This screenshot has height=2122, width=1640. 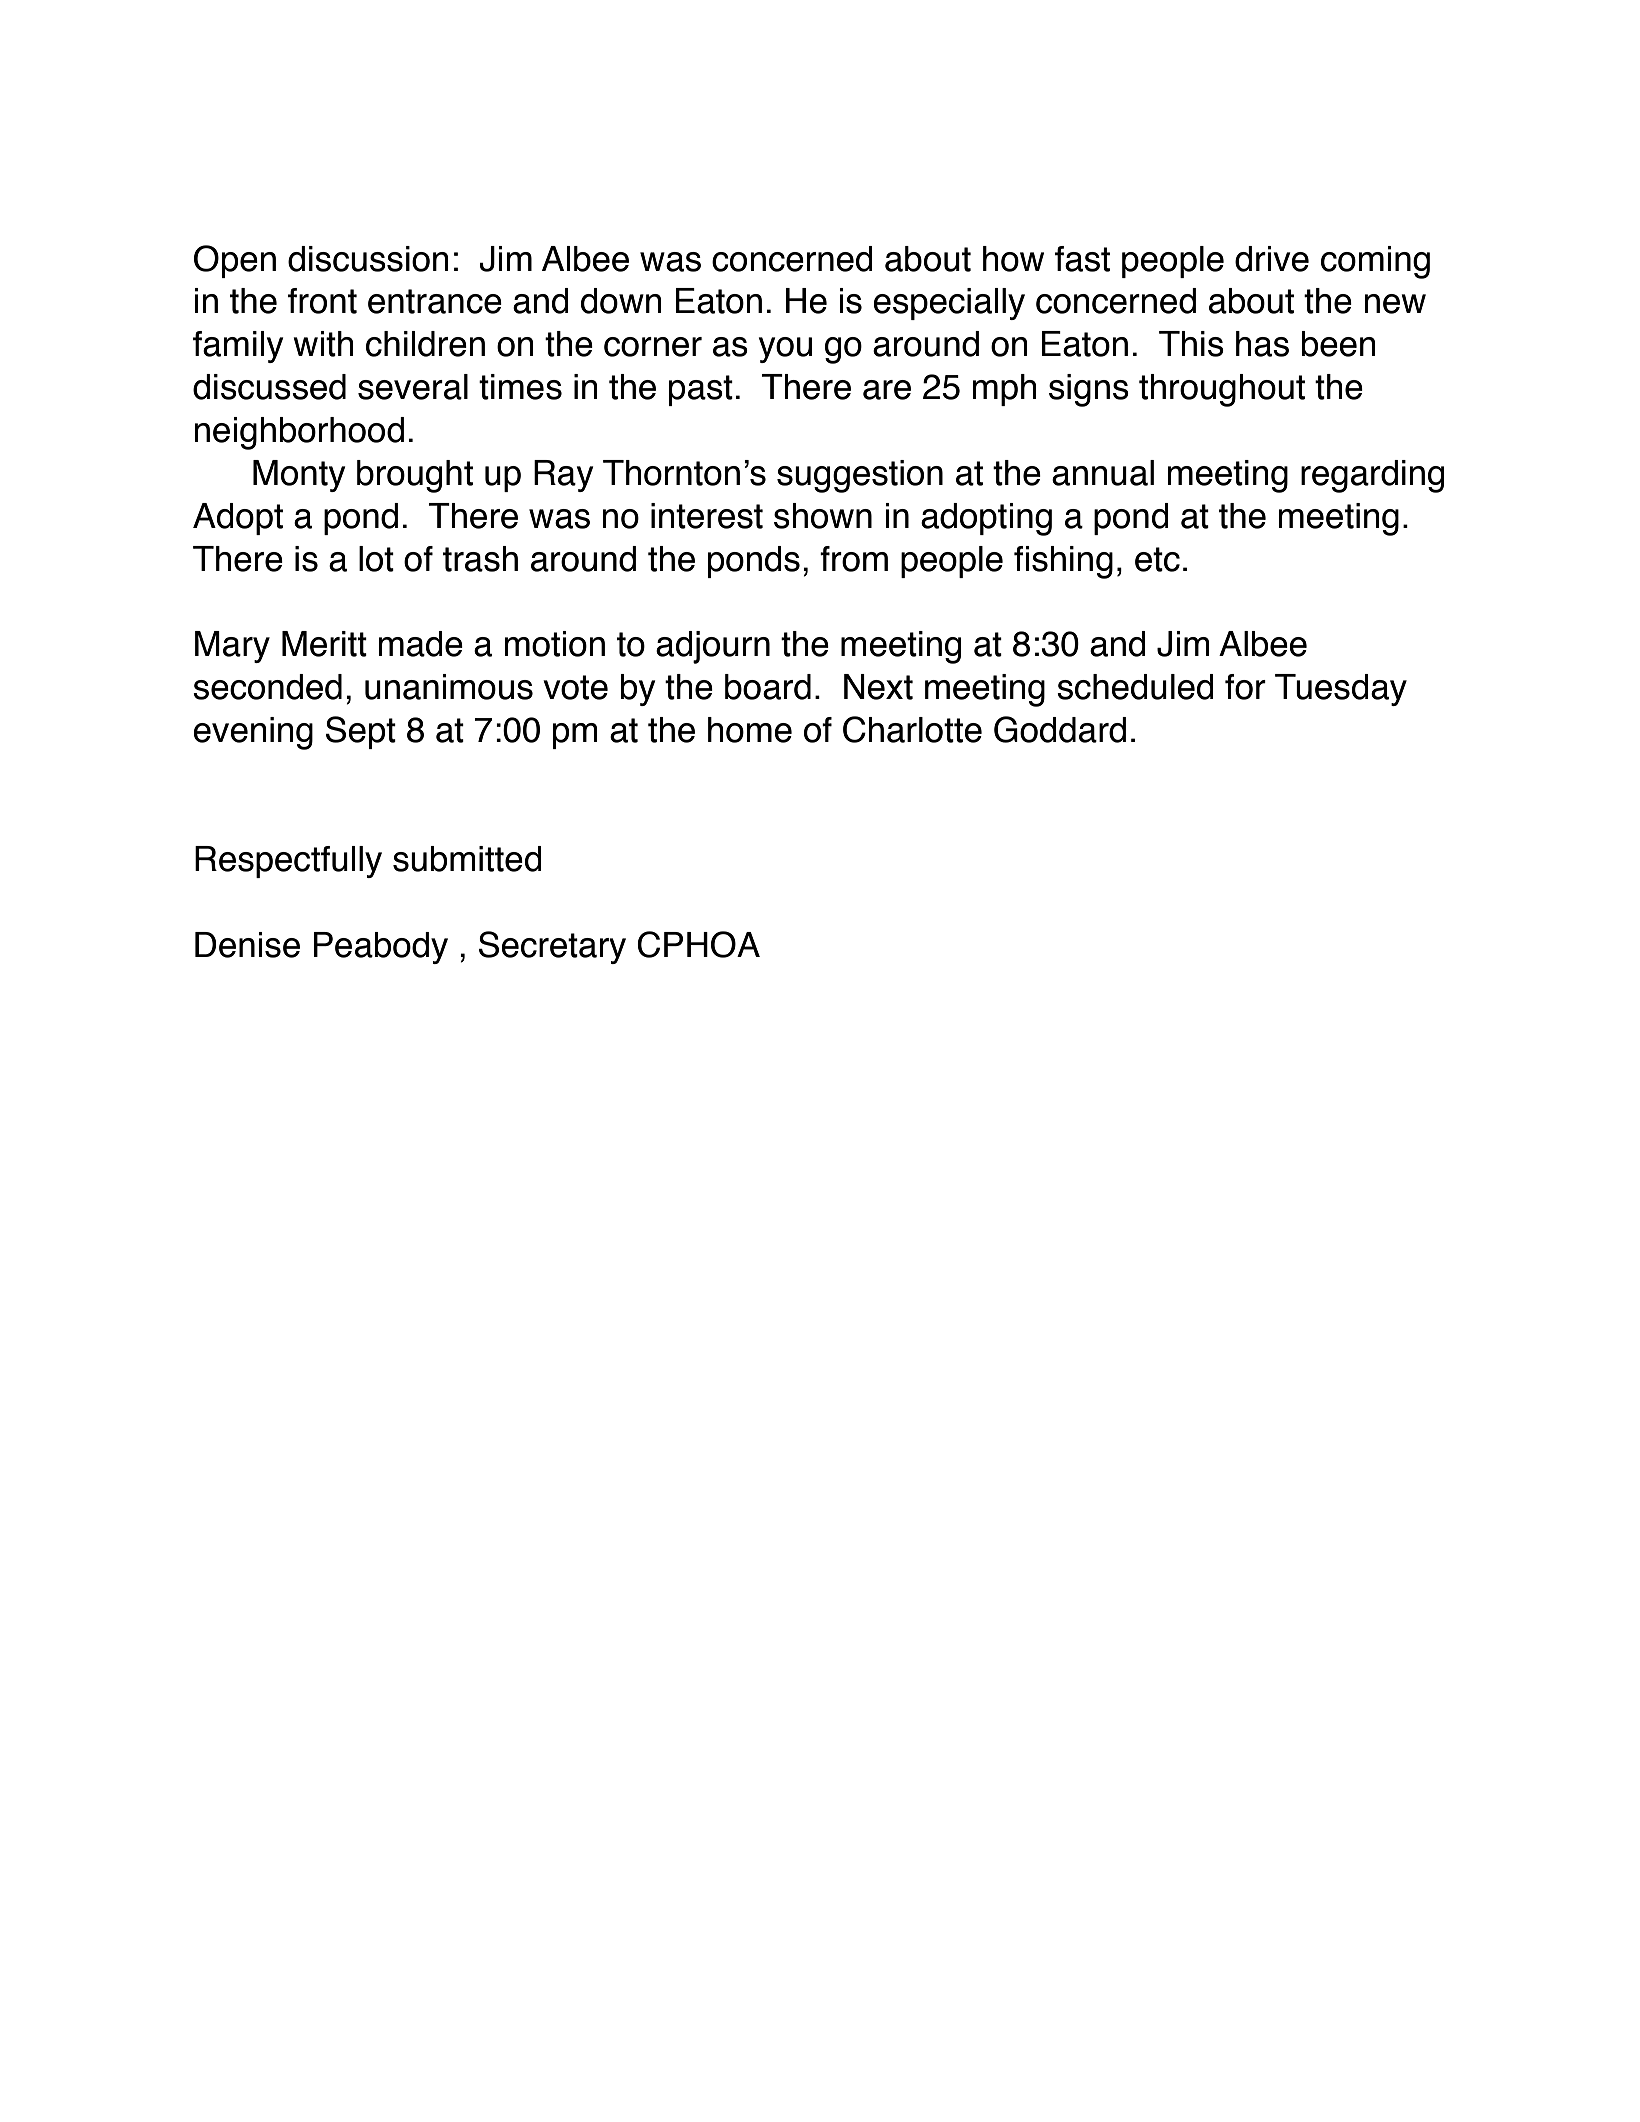 I want to click on Sept, so click(x=361, y=732).
